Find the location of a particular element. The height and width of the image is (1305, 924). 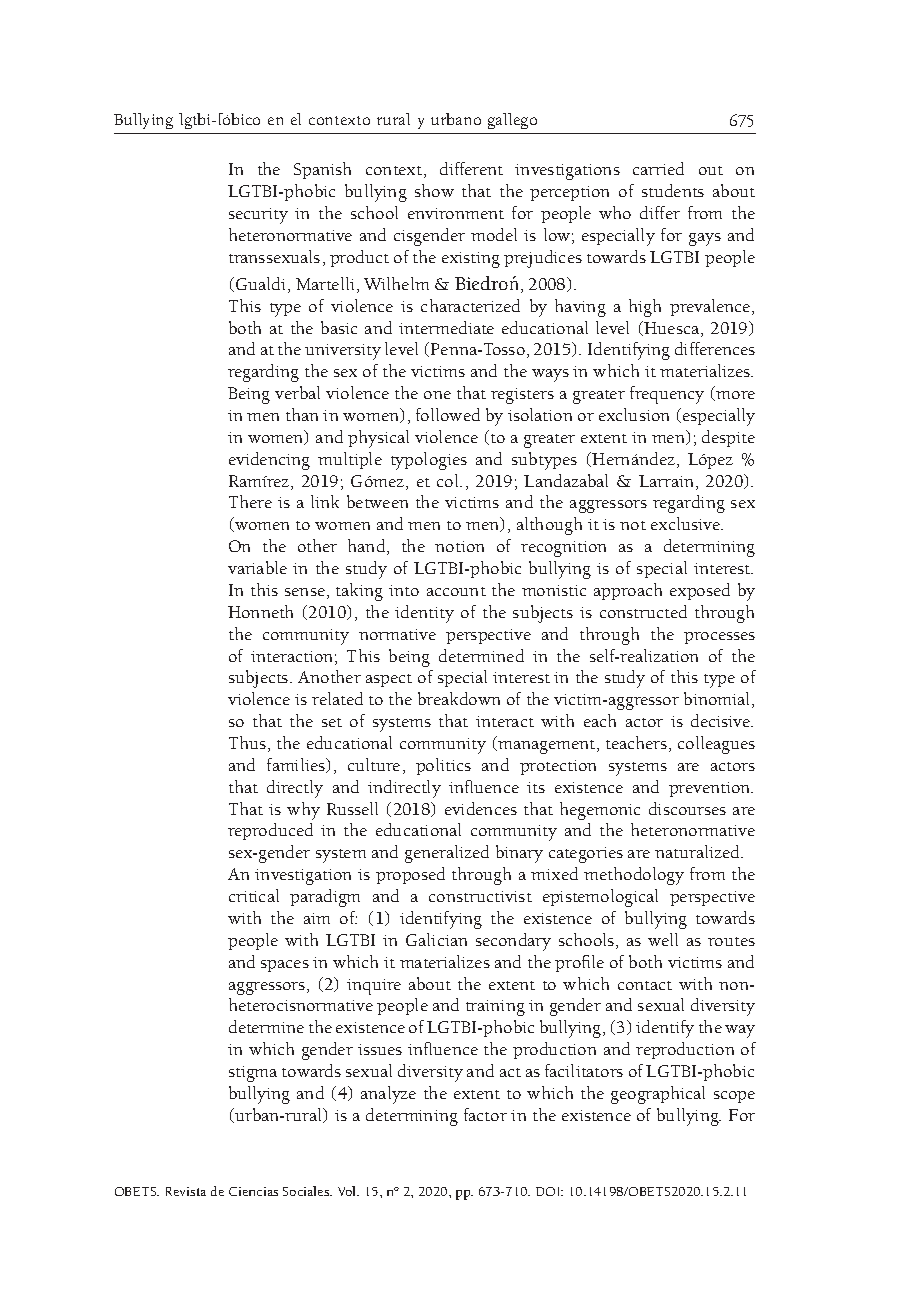

security is located at coordinates (258, 216).
